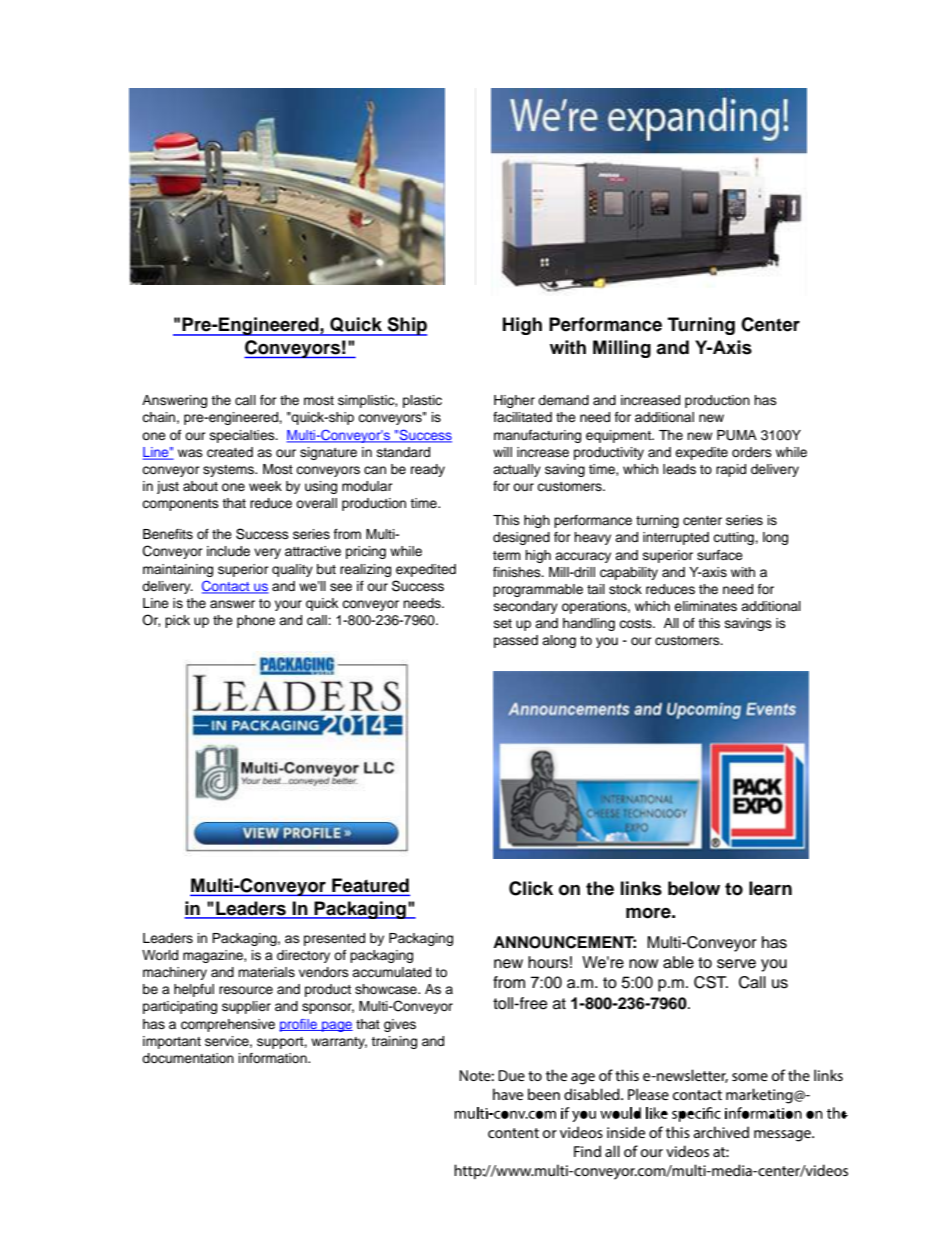  Describe the element at coordinates (737, 435) in the image. I see `PUMA` at that location.
